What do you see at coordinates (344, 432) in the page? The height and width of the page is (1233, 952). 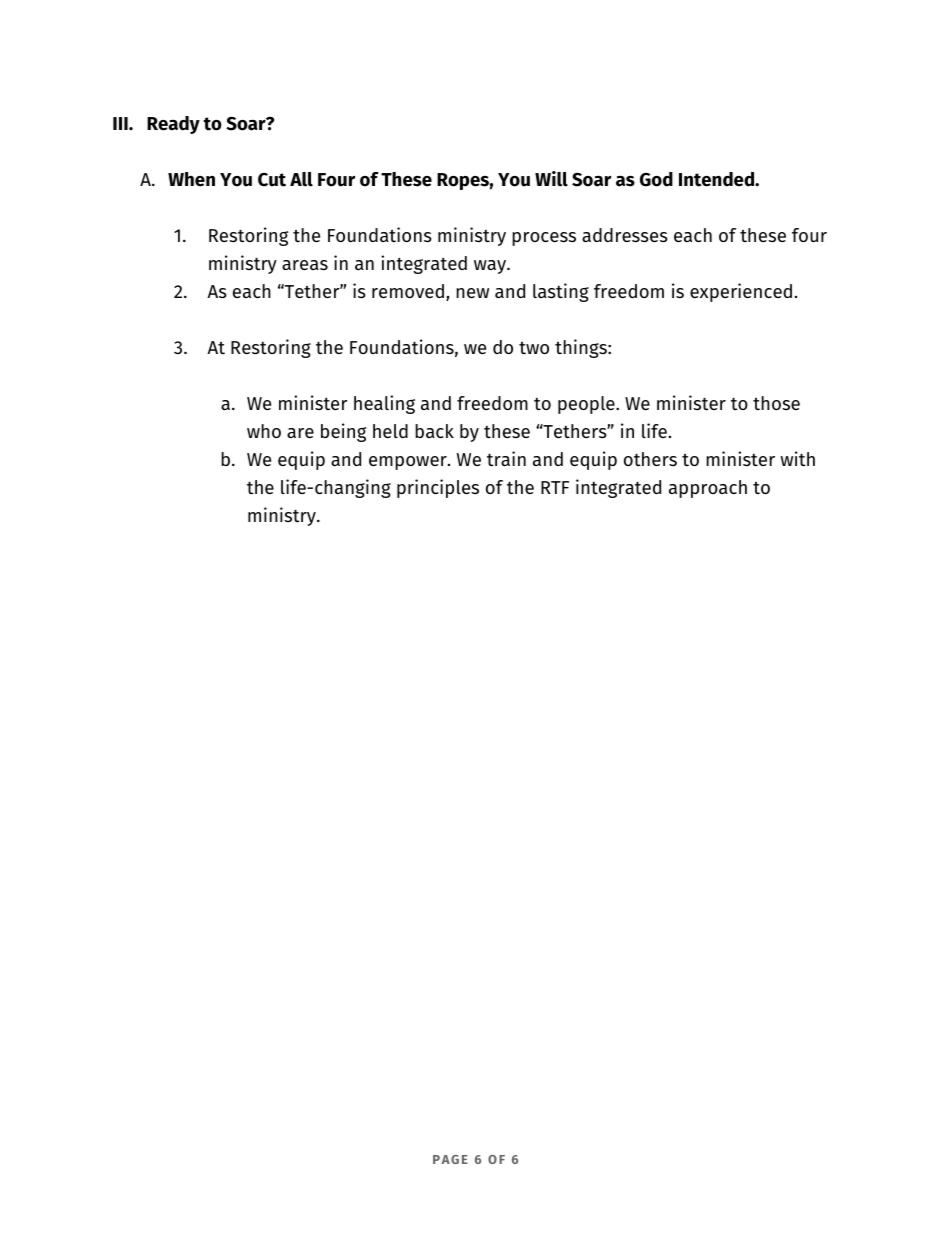 I see `being` at bounding box center [344, 432].
